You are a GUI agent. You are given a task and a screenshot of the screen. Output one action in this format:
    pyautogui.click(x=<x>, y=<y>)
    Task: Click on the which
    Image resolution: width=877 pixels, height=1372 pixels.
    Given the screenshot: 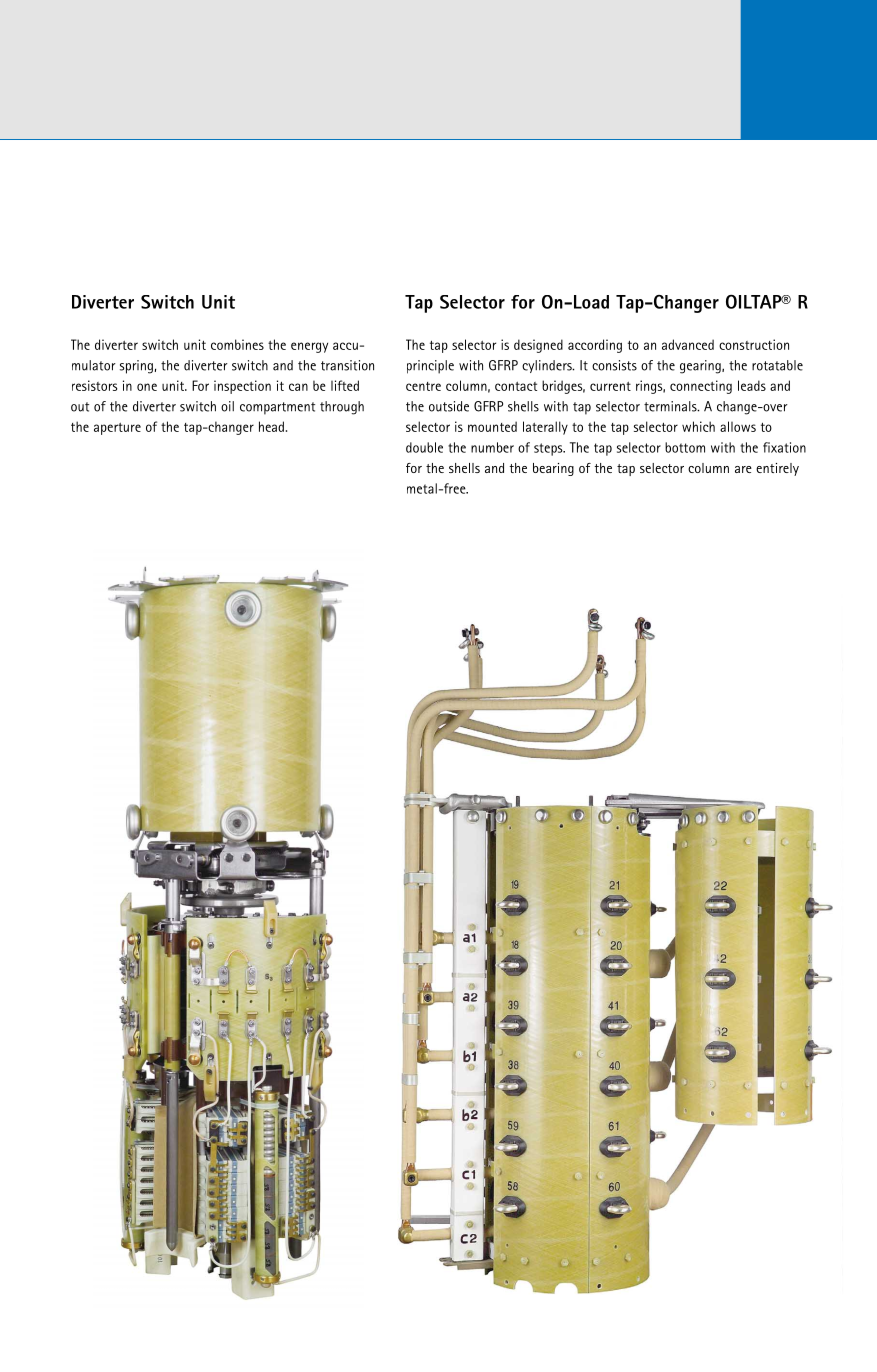 What is the action you would take?
    pyautogui.click(x=698, y=426)
